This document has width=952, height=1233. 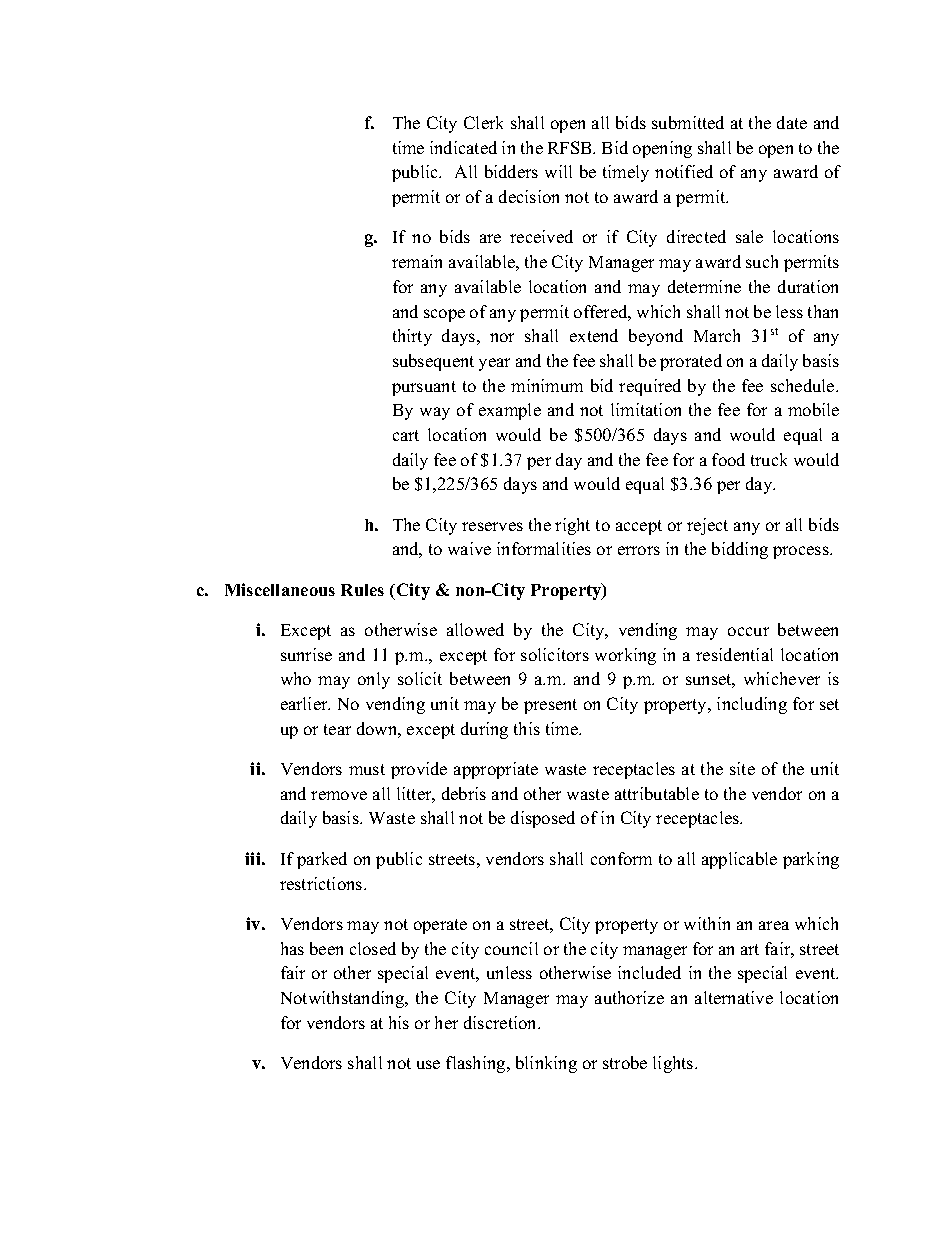 I want to click on disposed, so click(x=543, y=819).
